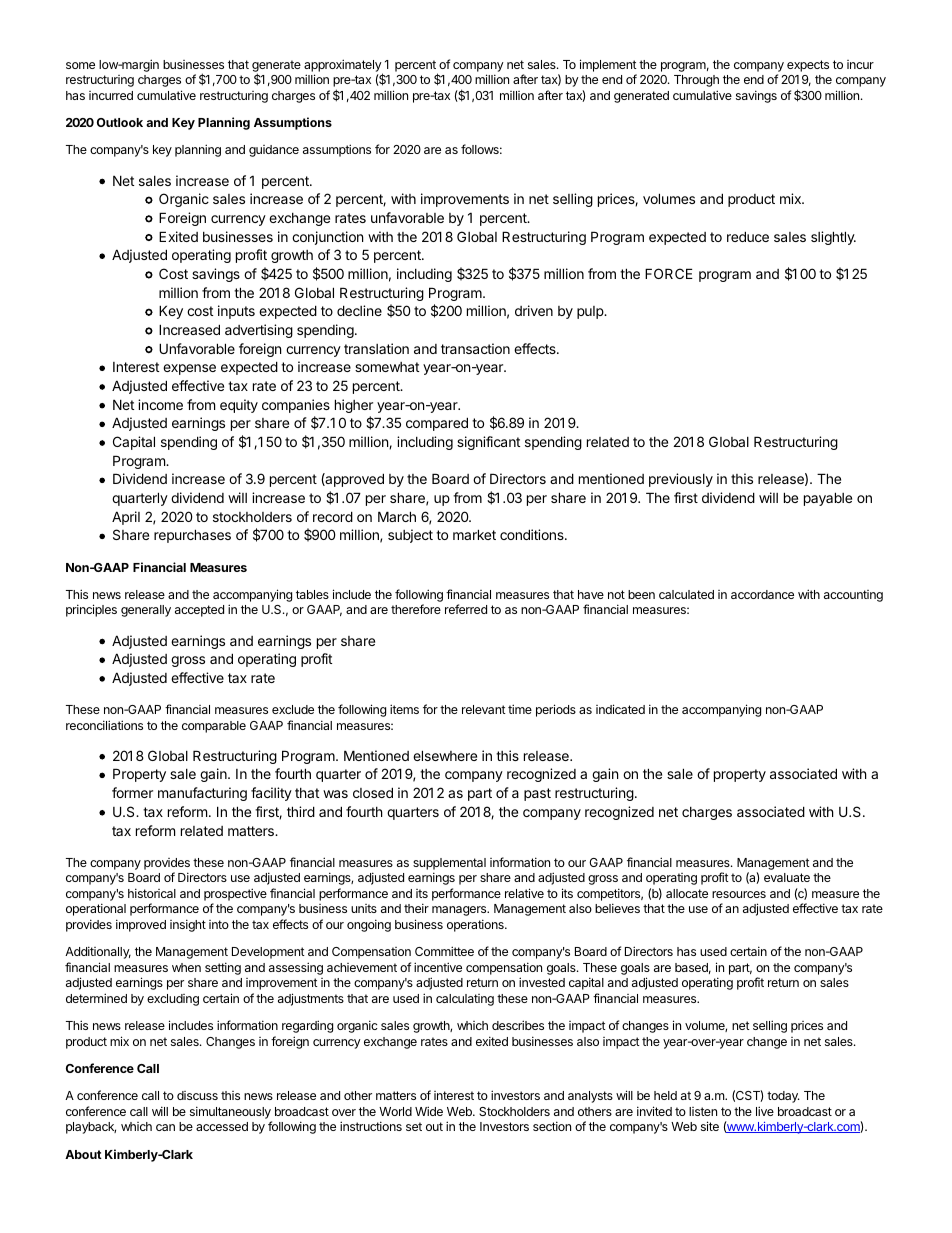 Image resolution: width=952 pixels, height=1233 pixels. I want to click on expects, so click(808, 66).
